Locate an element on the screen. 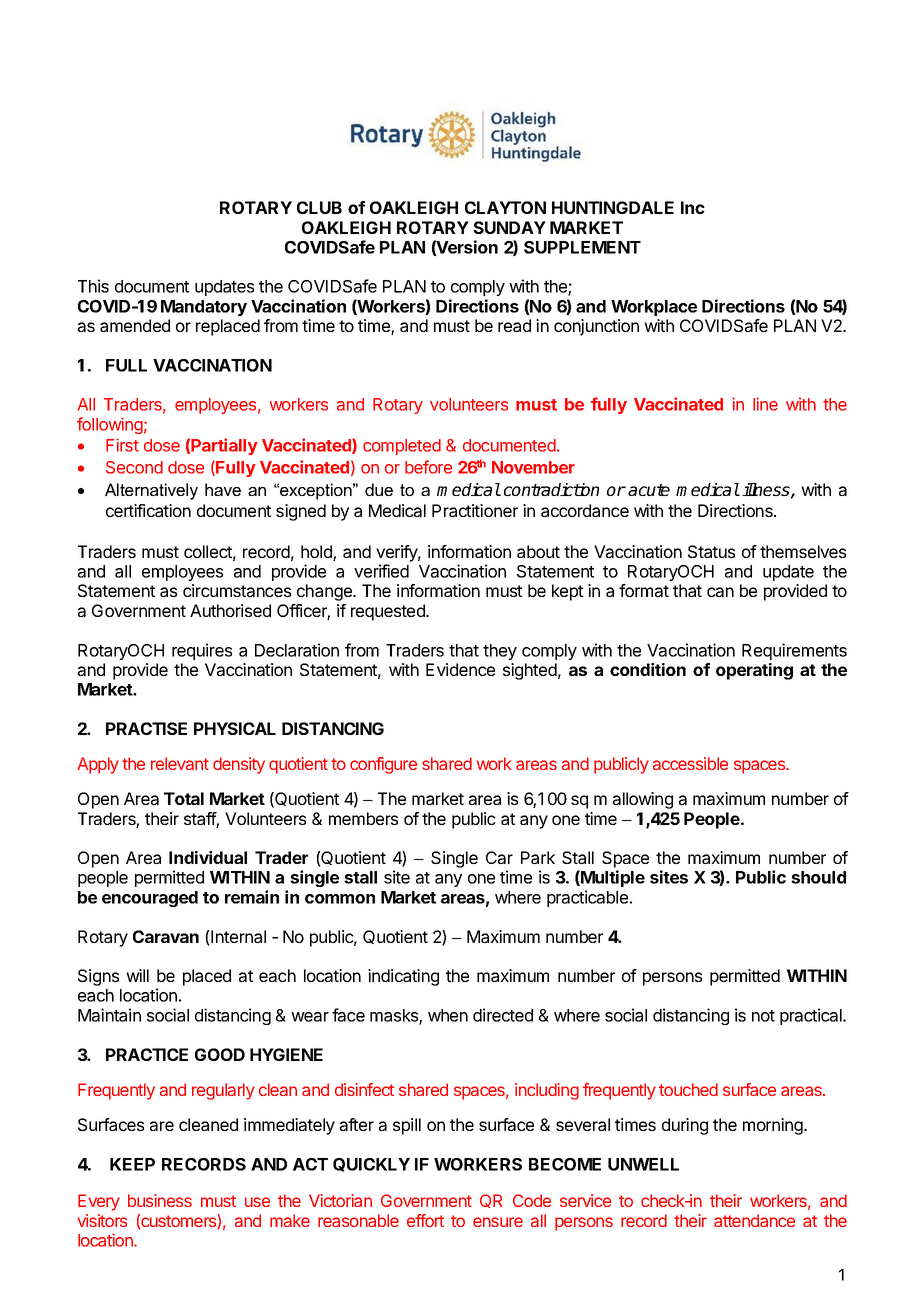 The width and height of the screenshot is (924, 1308). Mandatory is located at coordinates (204, 308).
